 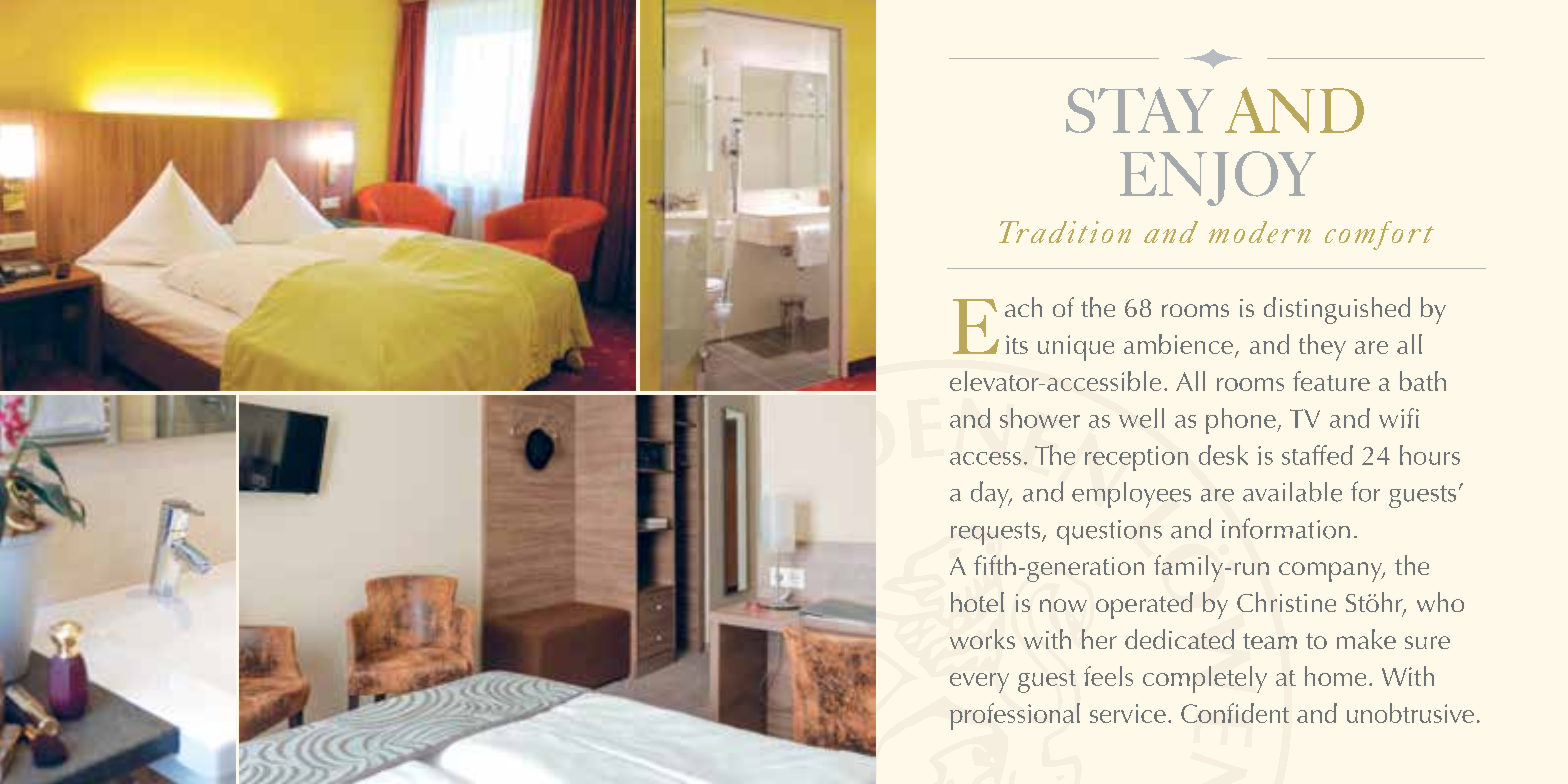 What do you see at coordinates (1430, 455) in the screenshot?
I see `hours` at bounding box center [1430, 455].
